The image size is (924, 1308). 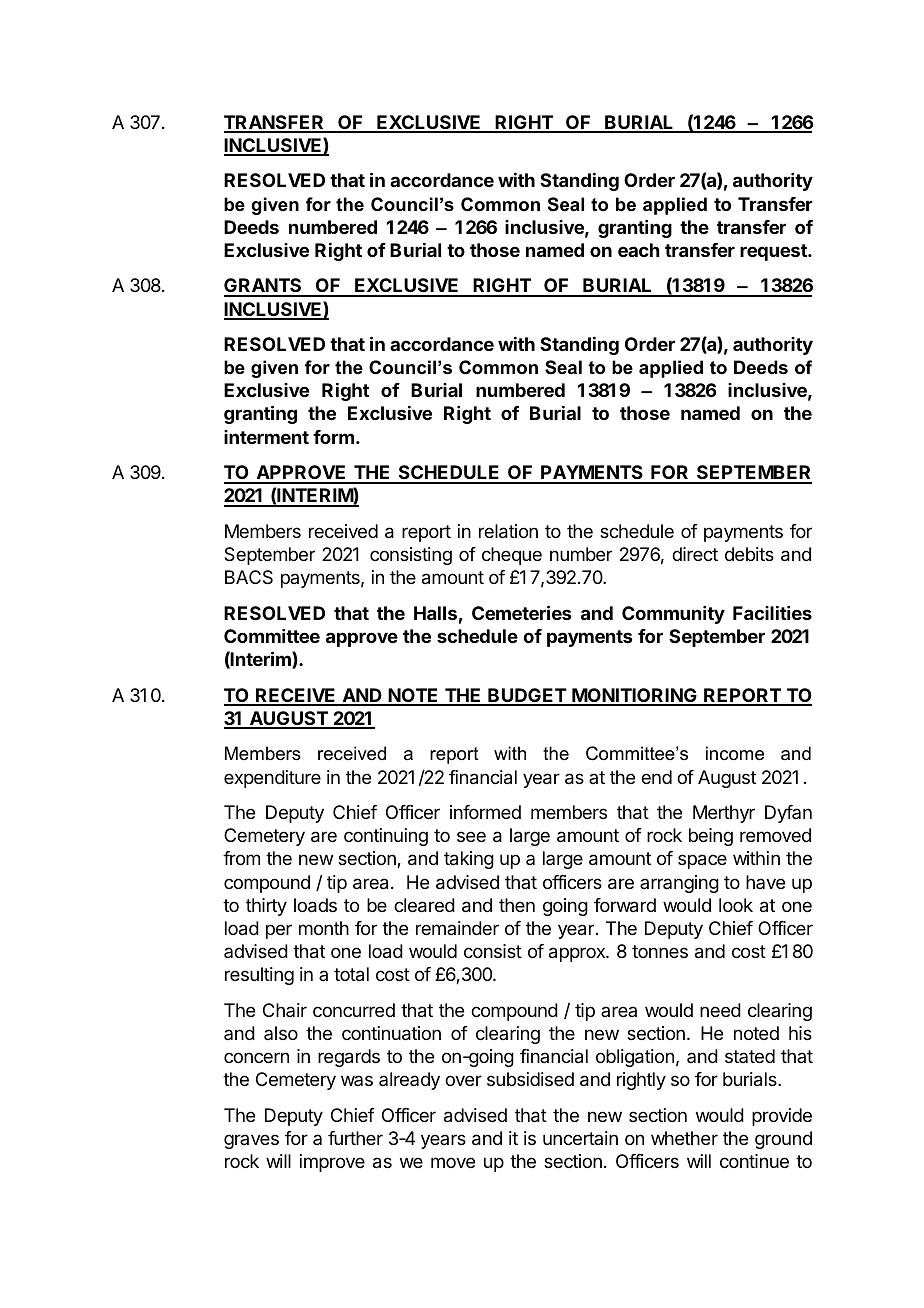 I want to click on expenditure, so click(x=272, y=779).
